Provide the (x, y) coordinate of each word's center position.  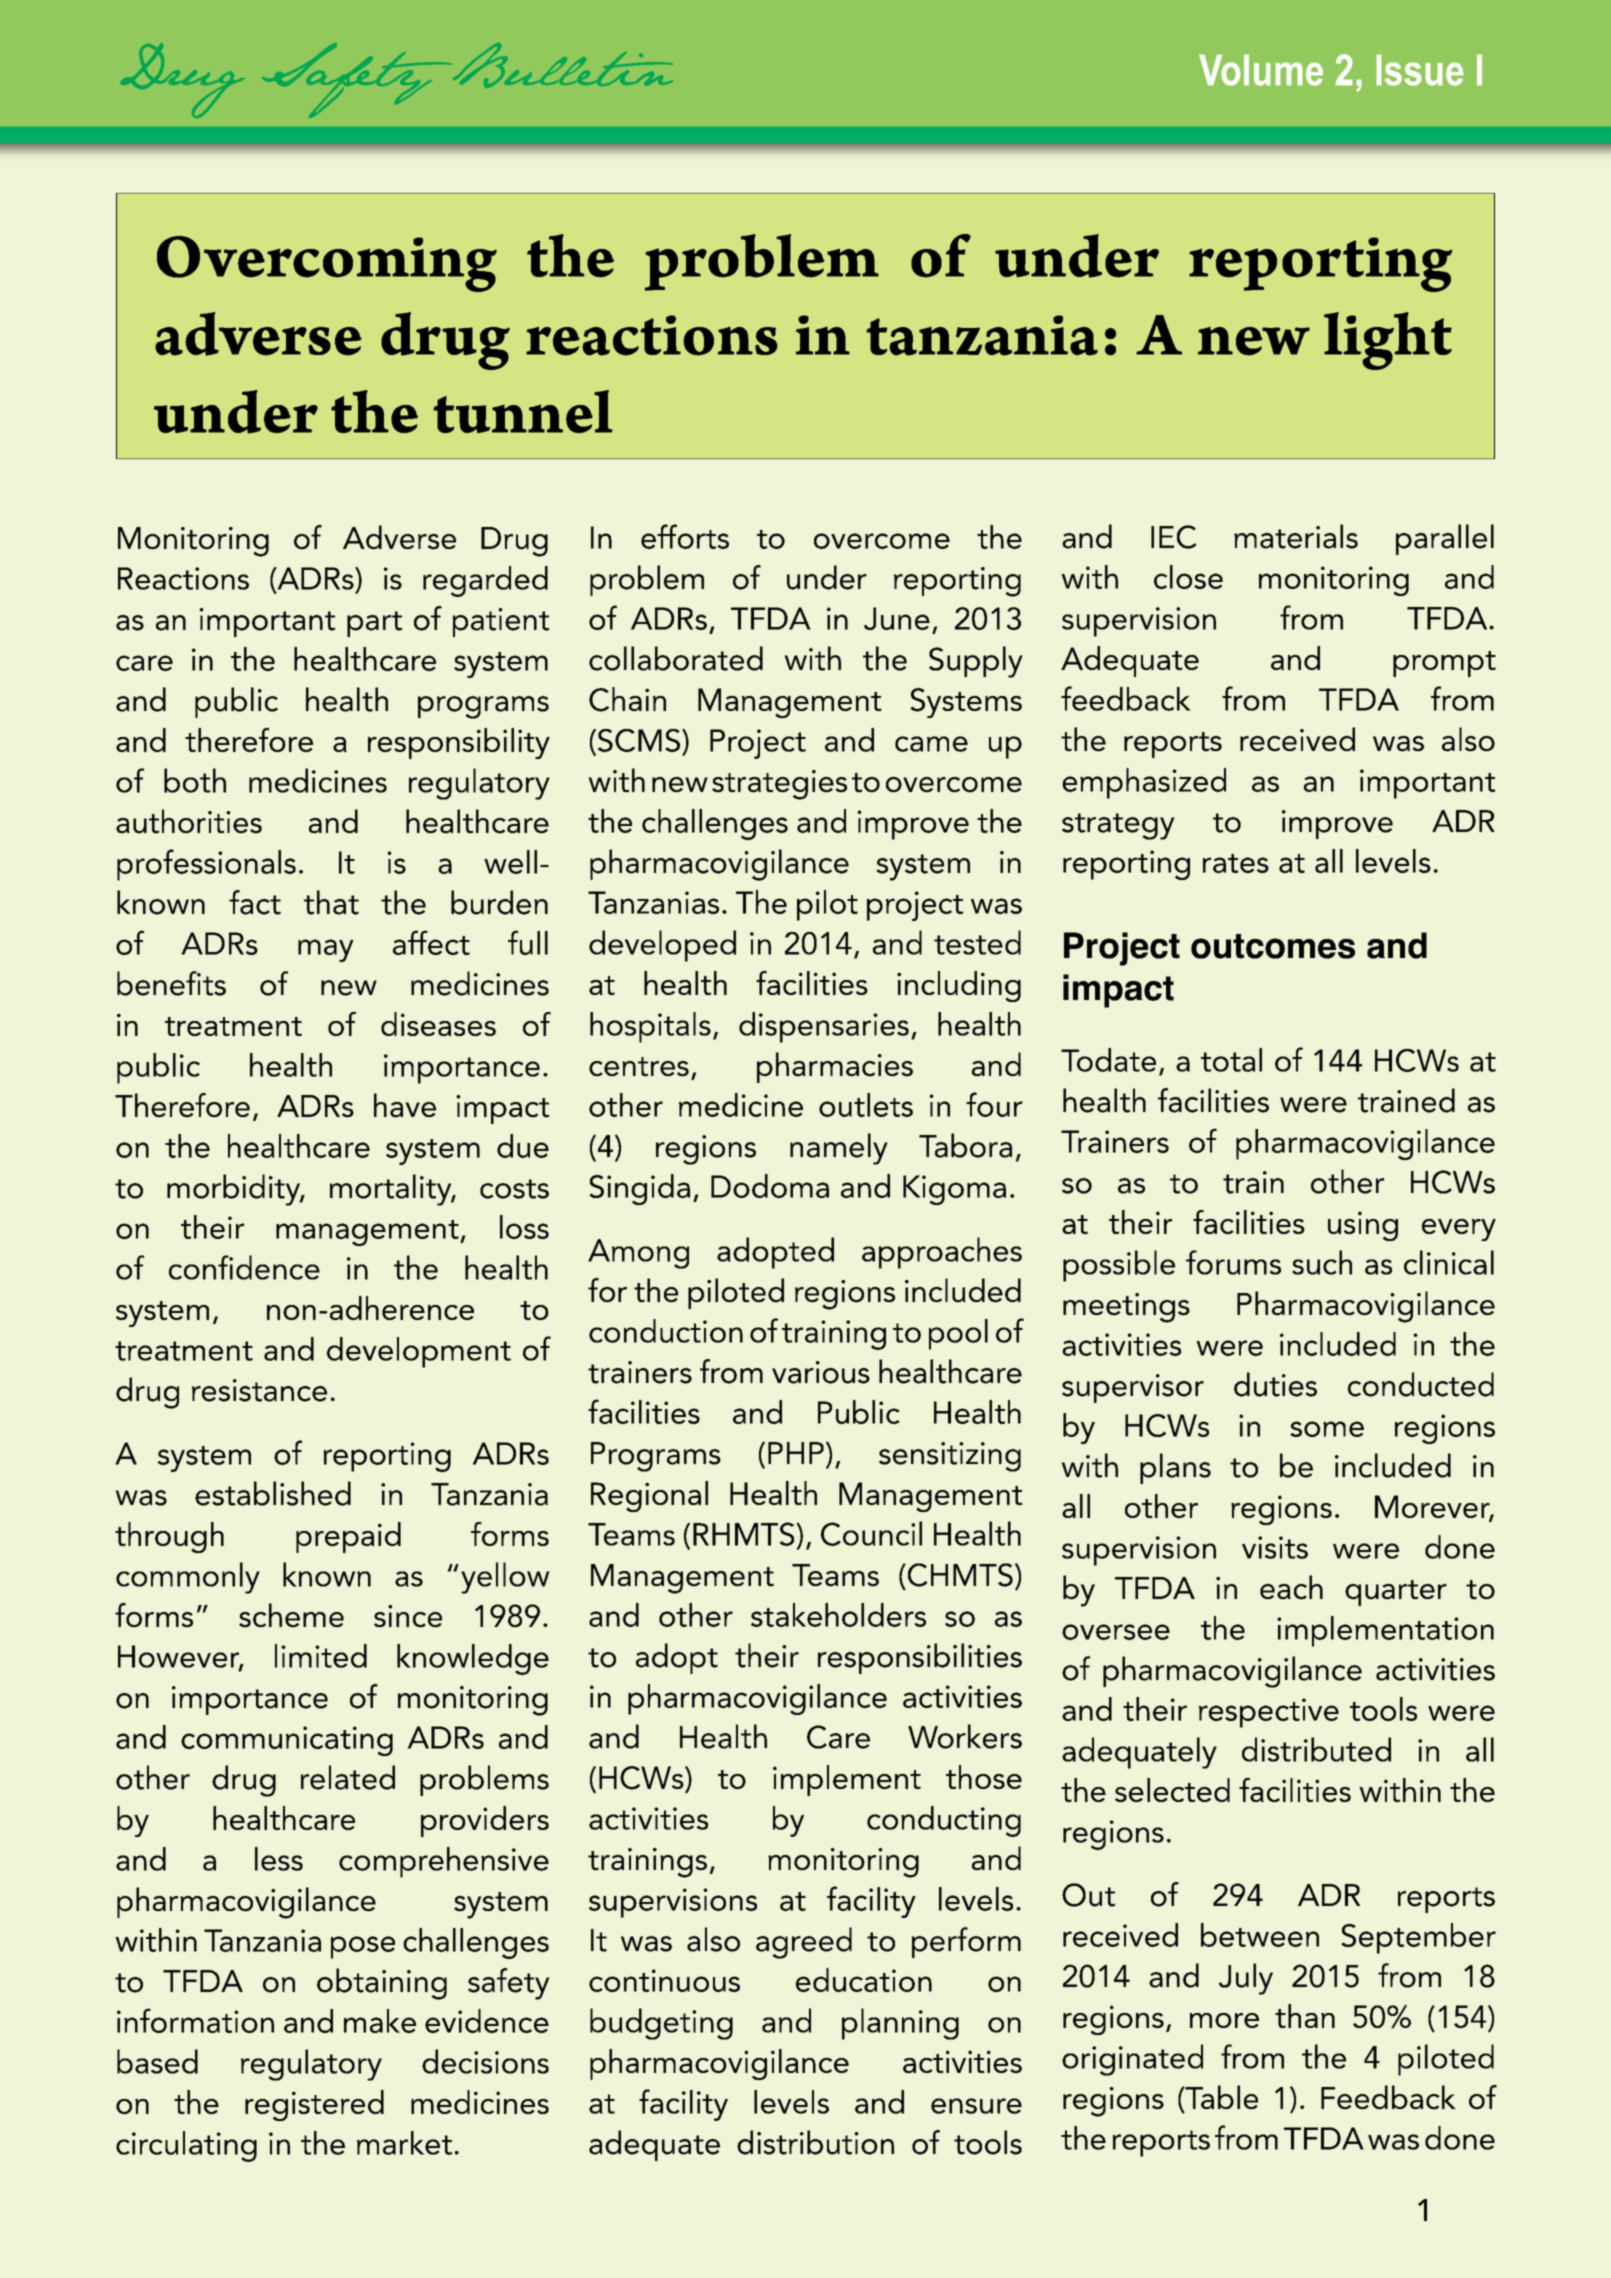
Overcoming (327, 264)
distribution (815, 2142)
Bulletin (561, 65)
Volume (1261, 70)
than (1305, 2016)
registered (314, 2105)
